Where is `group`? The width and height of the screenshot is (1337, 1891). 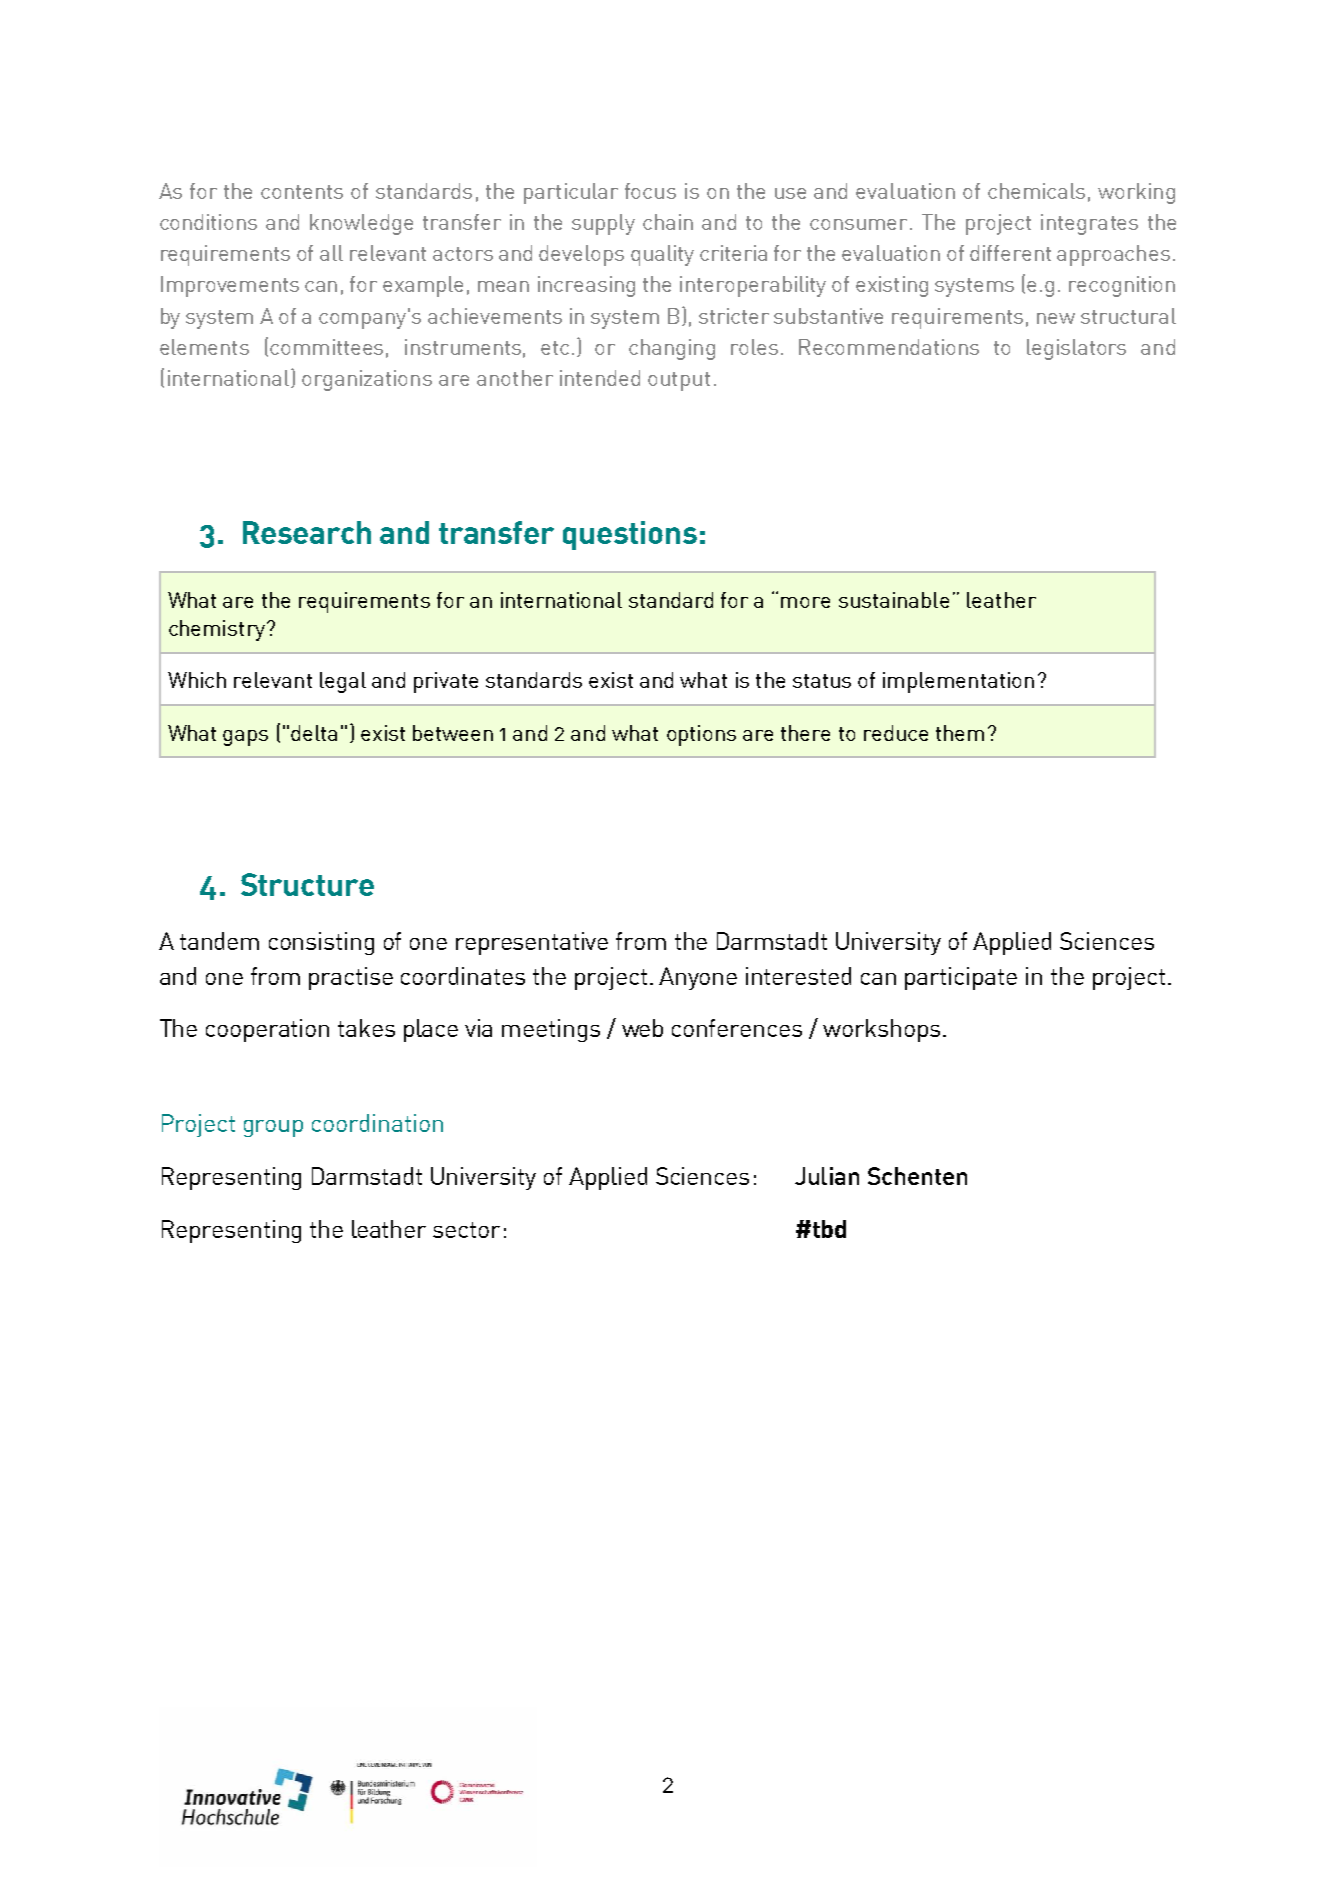
group is located at coordinates (273, 1128).
